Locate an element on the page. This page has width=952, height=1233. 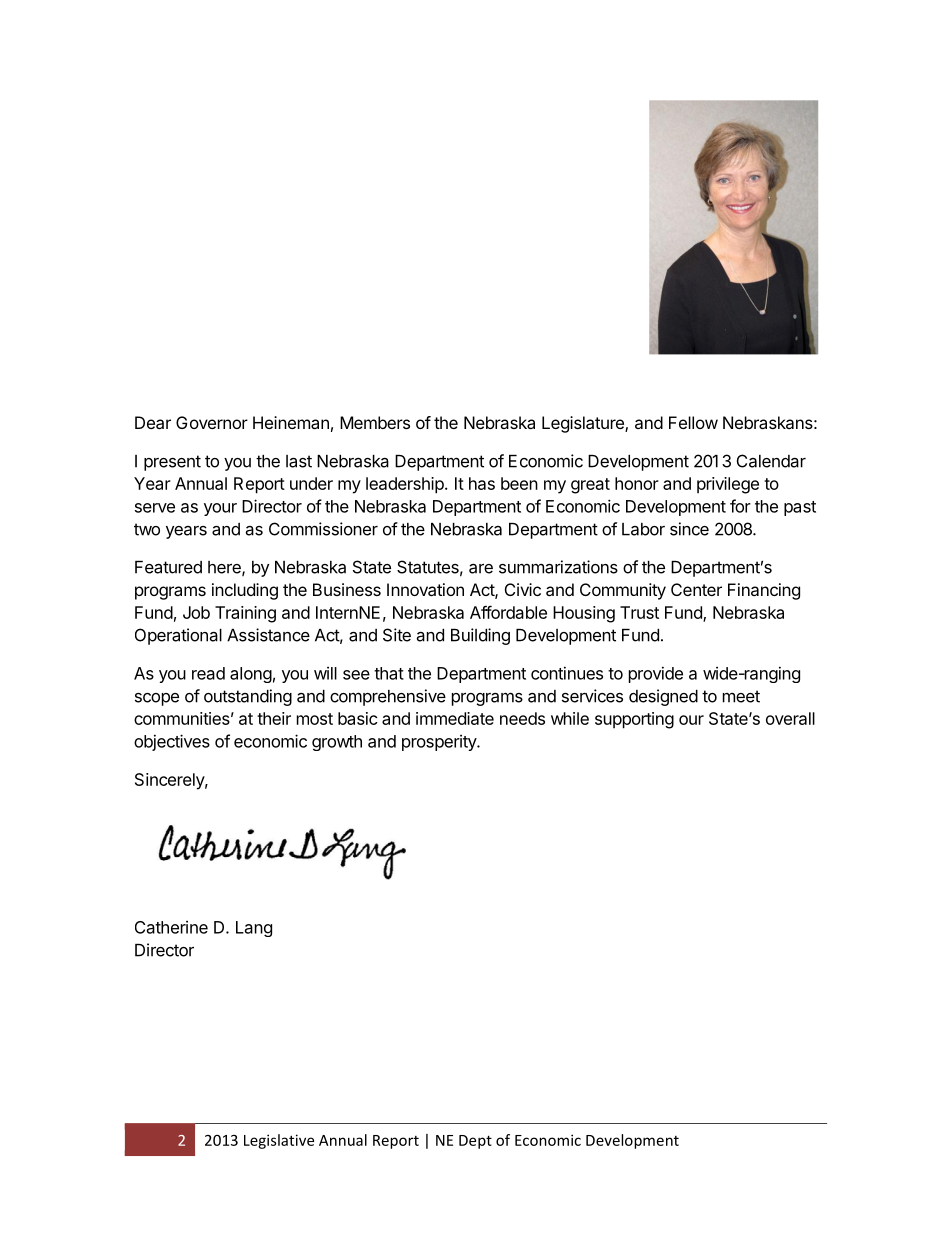
Governor is located at coordinates (212, 422).
